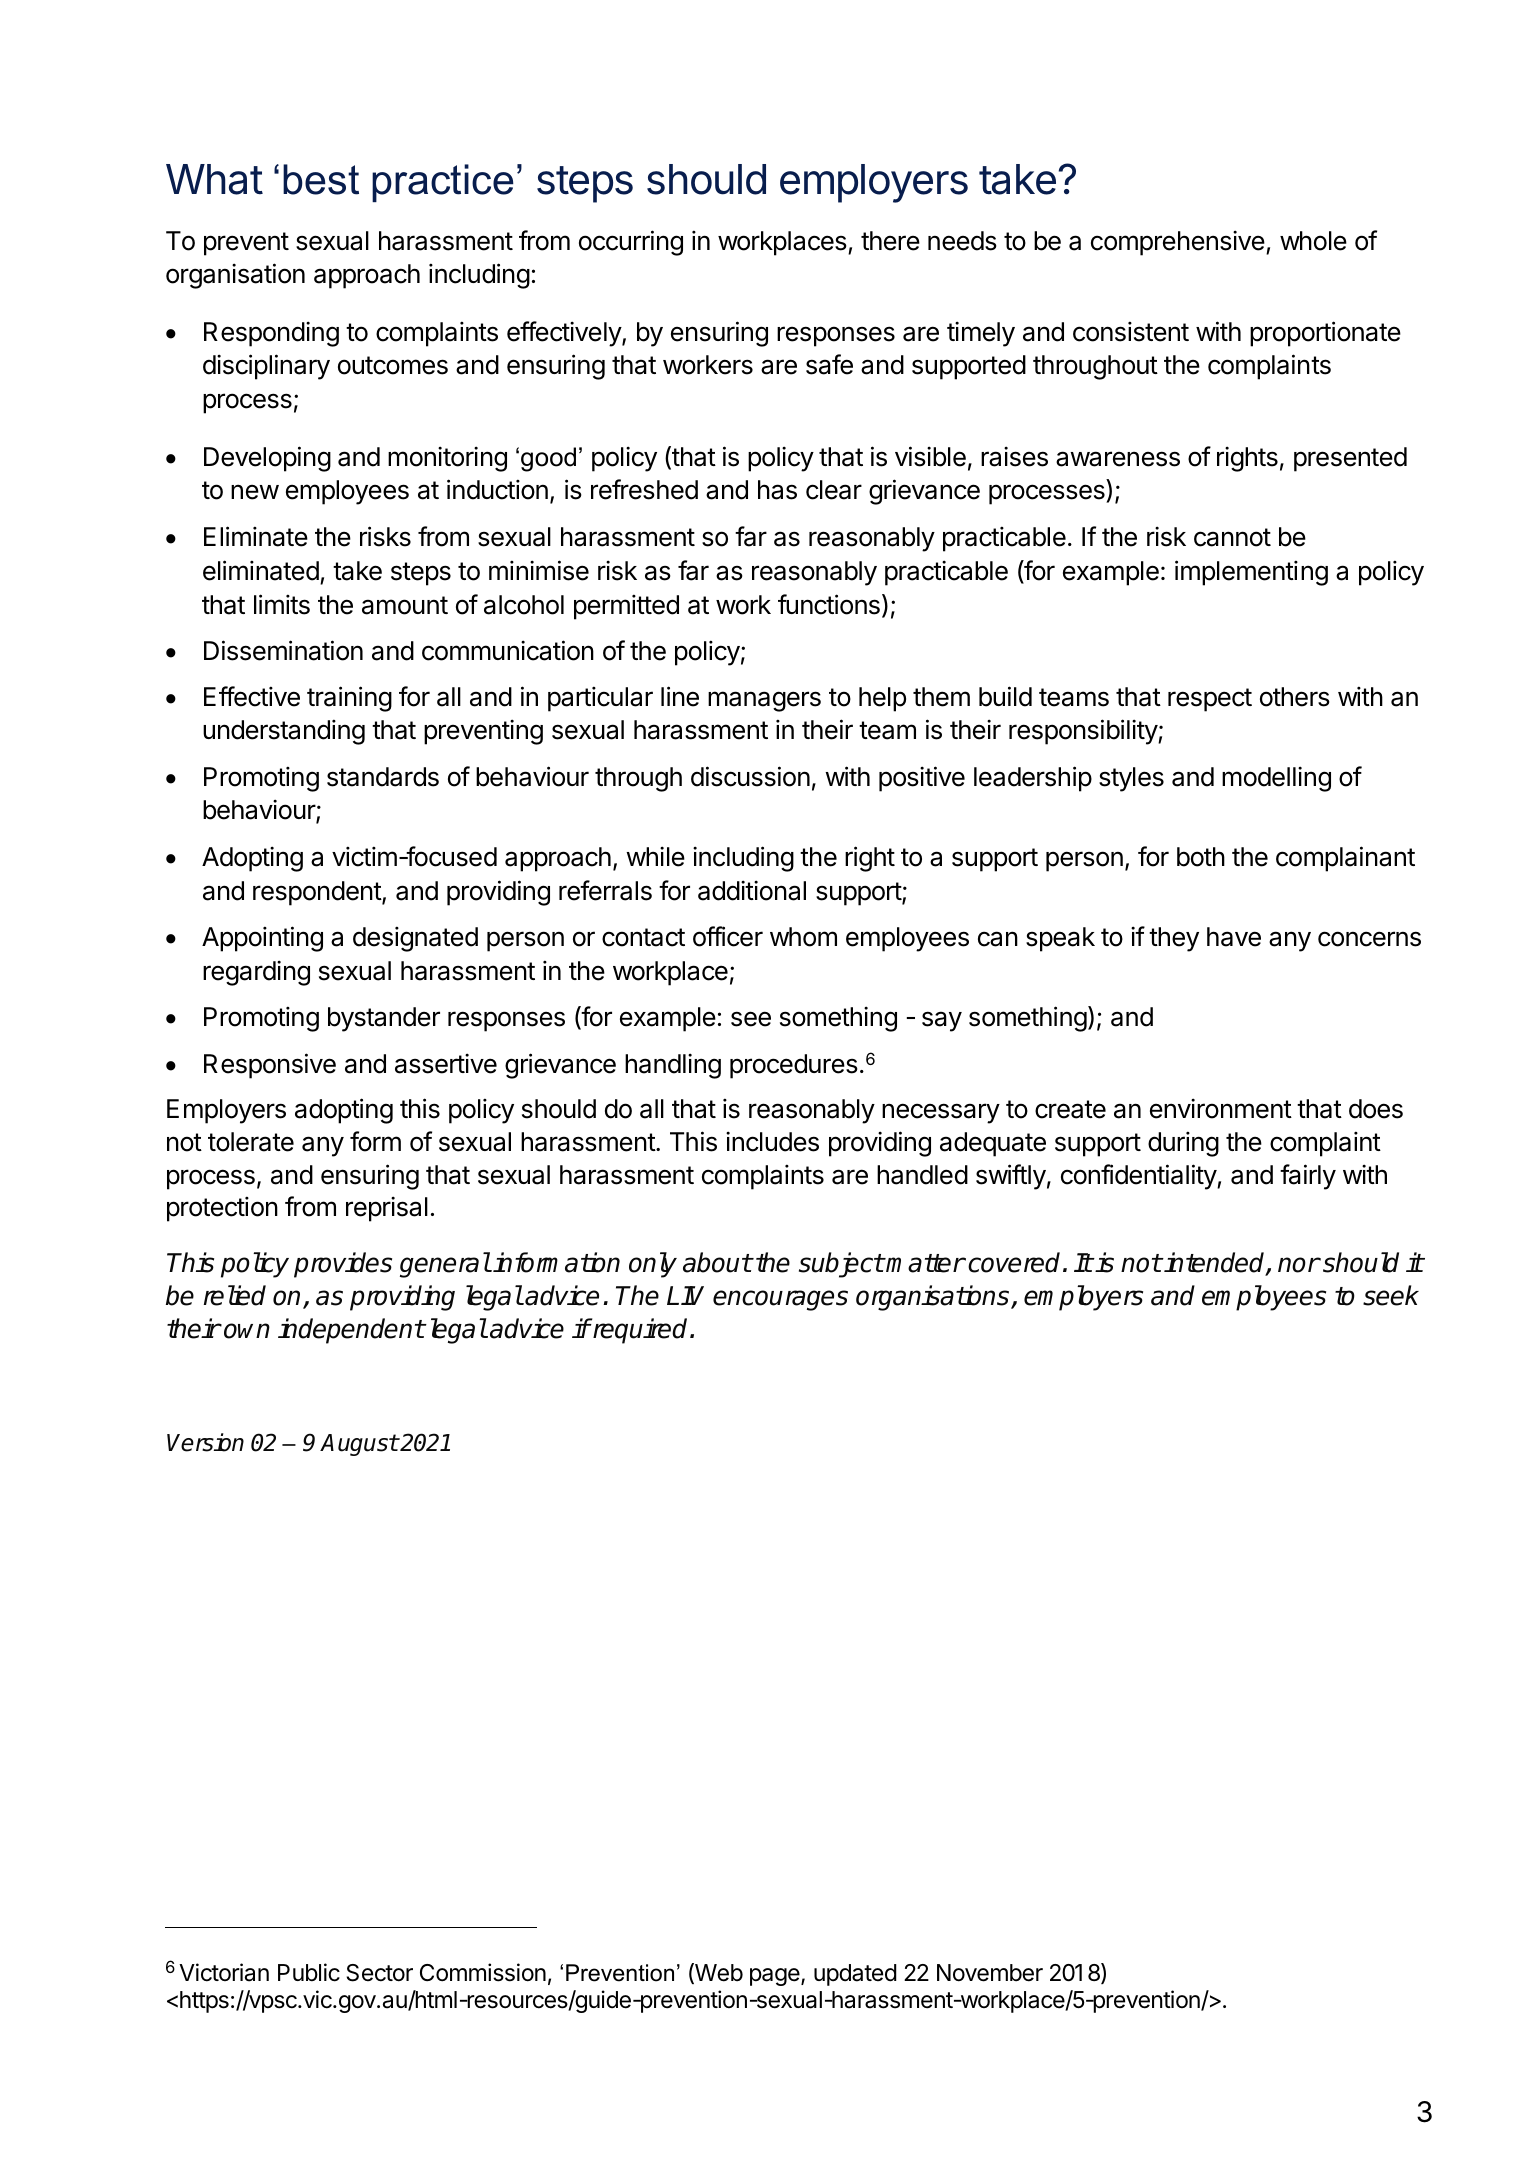  Describe the element at coordinates (772, 1141) in the screenshot. I see `includes` at that location.
